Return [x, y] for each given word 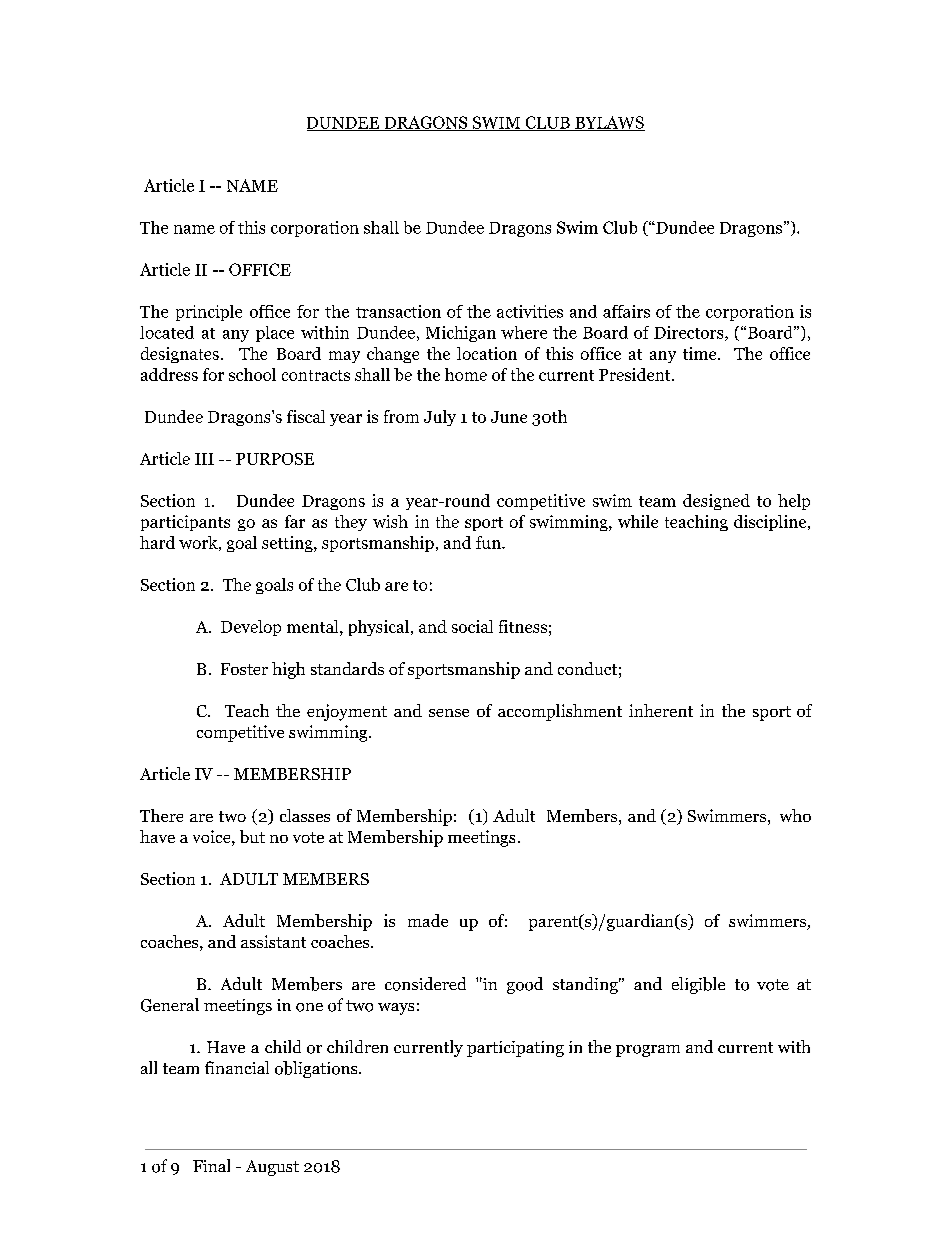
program [648, 1051]
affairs [626, 311]
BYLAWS [609, 123]
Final [211, 1165]
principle [209, 313]
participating [515, 1049]
